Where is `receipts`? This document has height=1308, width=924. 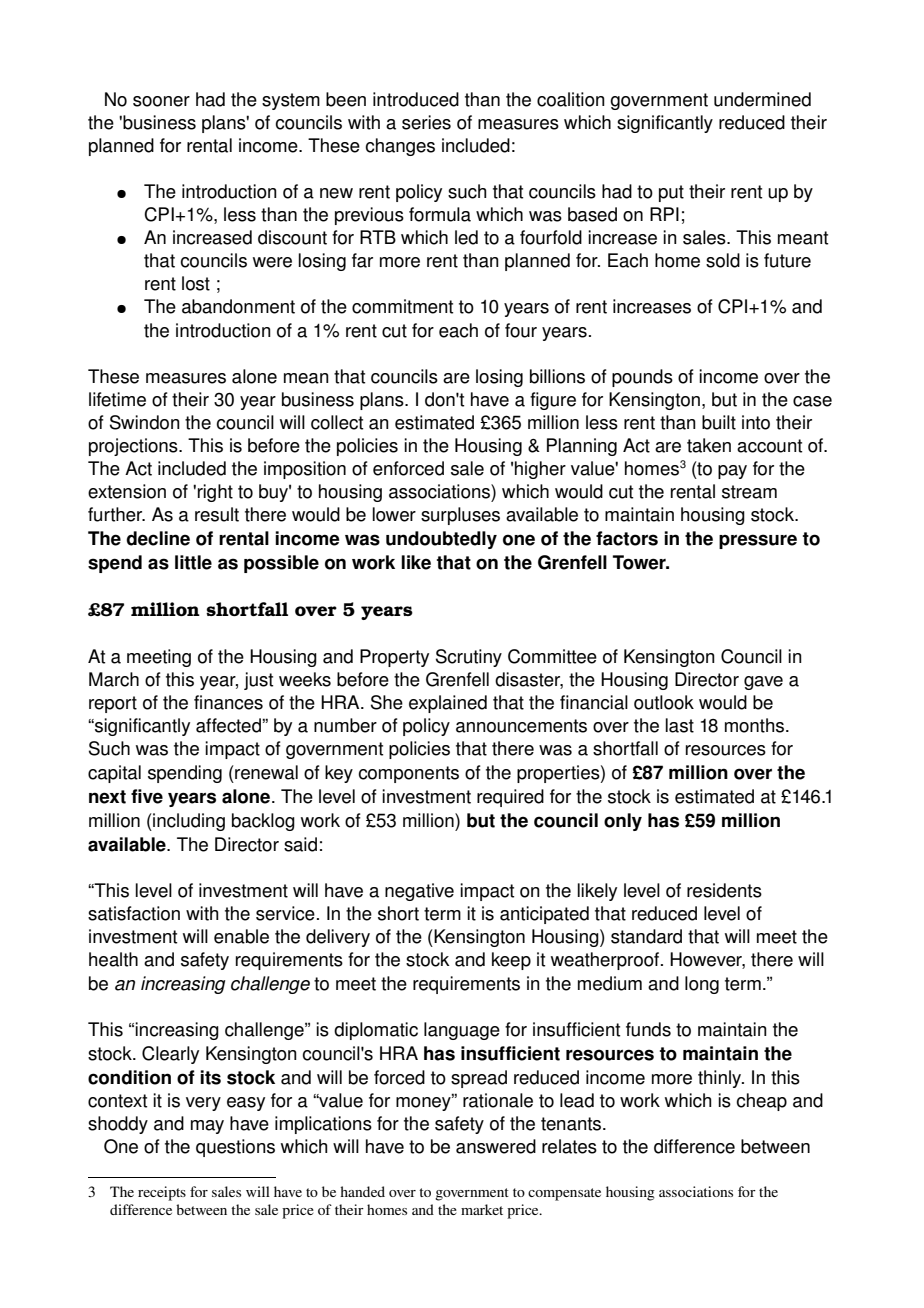
receipts is located at coordinates (162, 1193).
